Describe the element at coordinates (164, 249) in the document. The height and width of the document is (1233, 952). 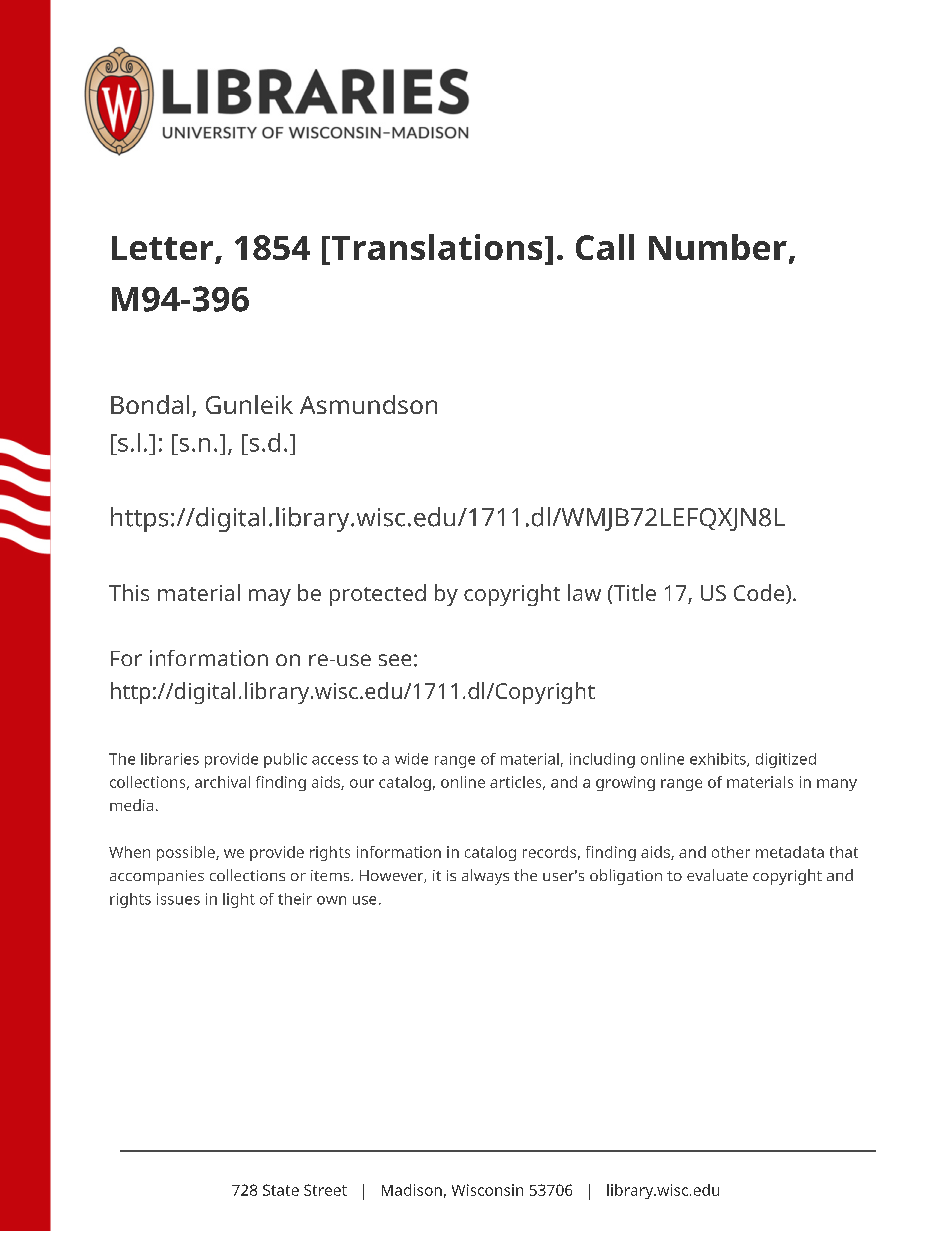
I see `Letter` at that location.
